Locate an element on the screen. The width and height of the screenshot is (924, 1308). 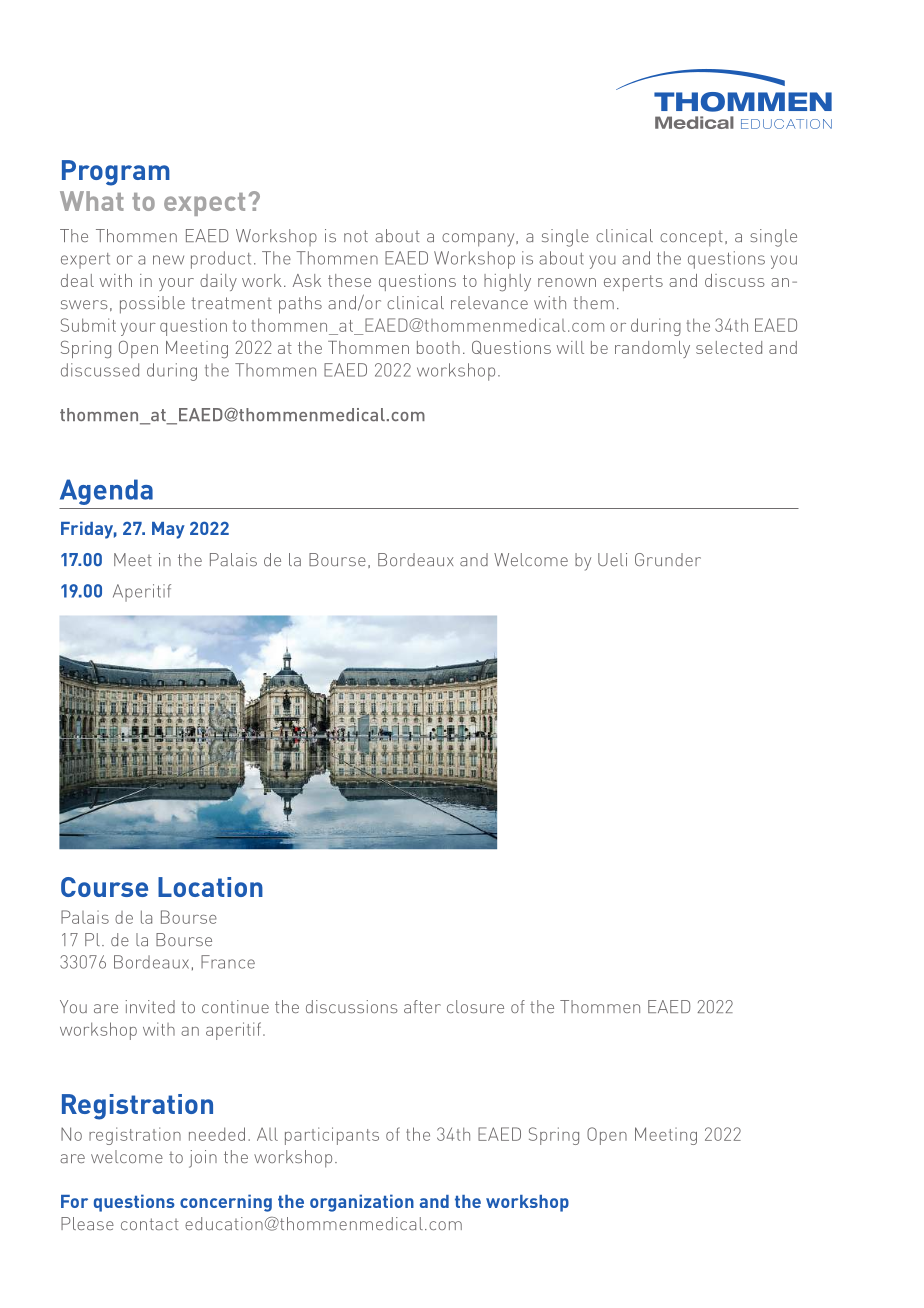
May is located at coordinates (168, 530).
